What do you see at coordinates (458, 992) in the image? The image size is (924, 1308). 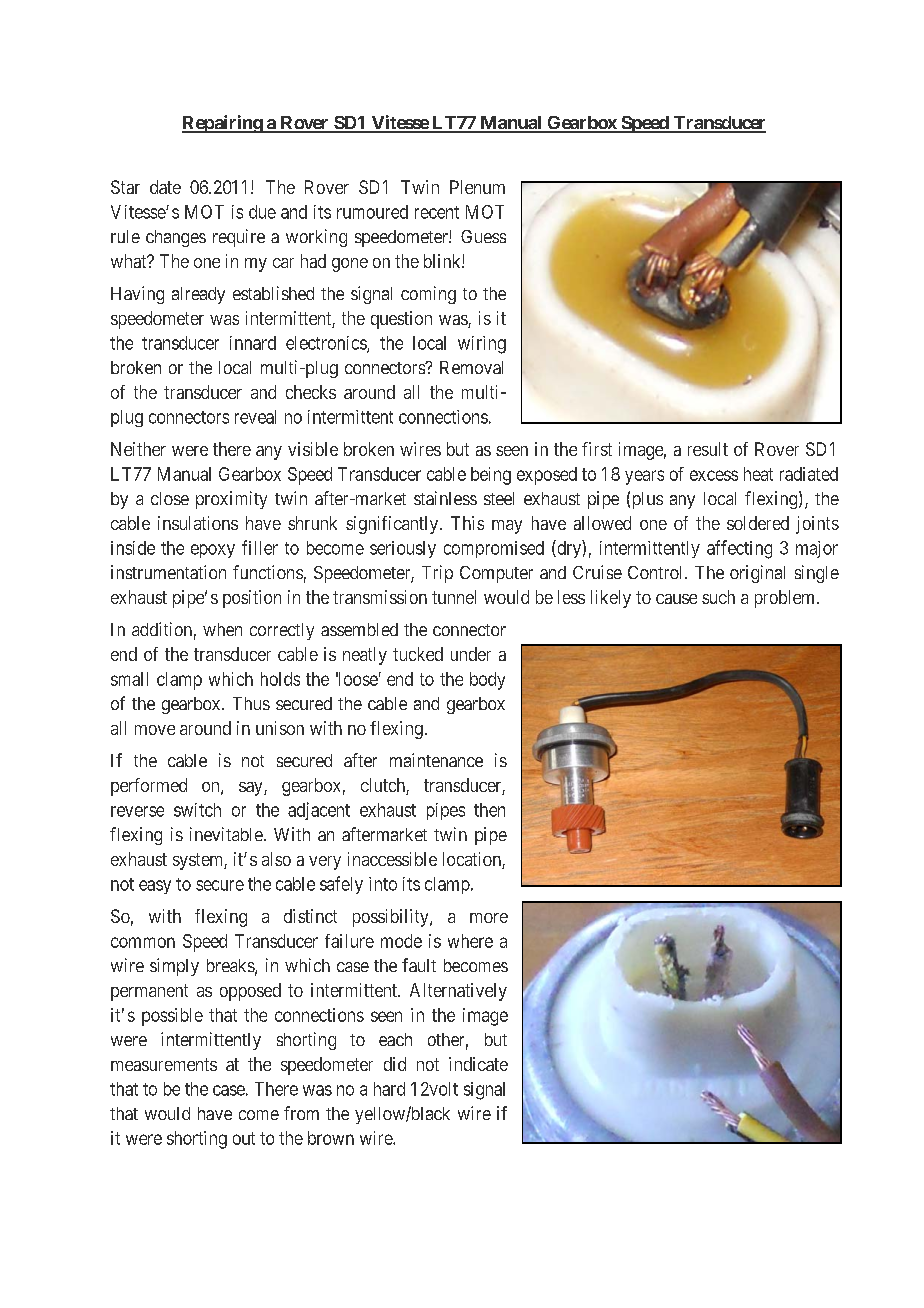 I see `Alternatively` at bounding box center [458, 992].
